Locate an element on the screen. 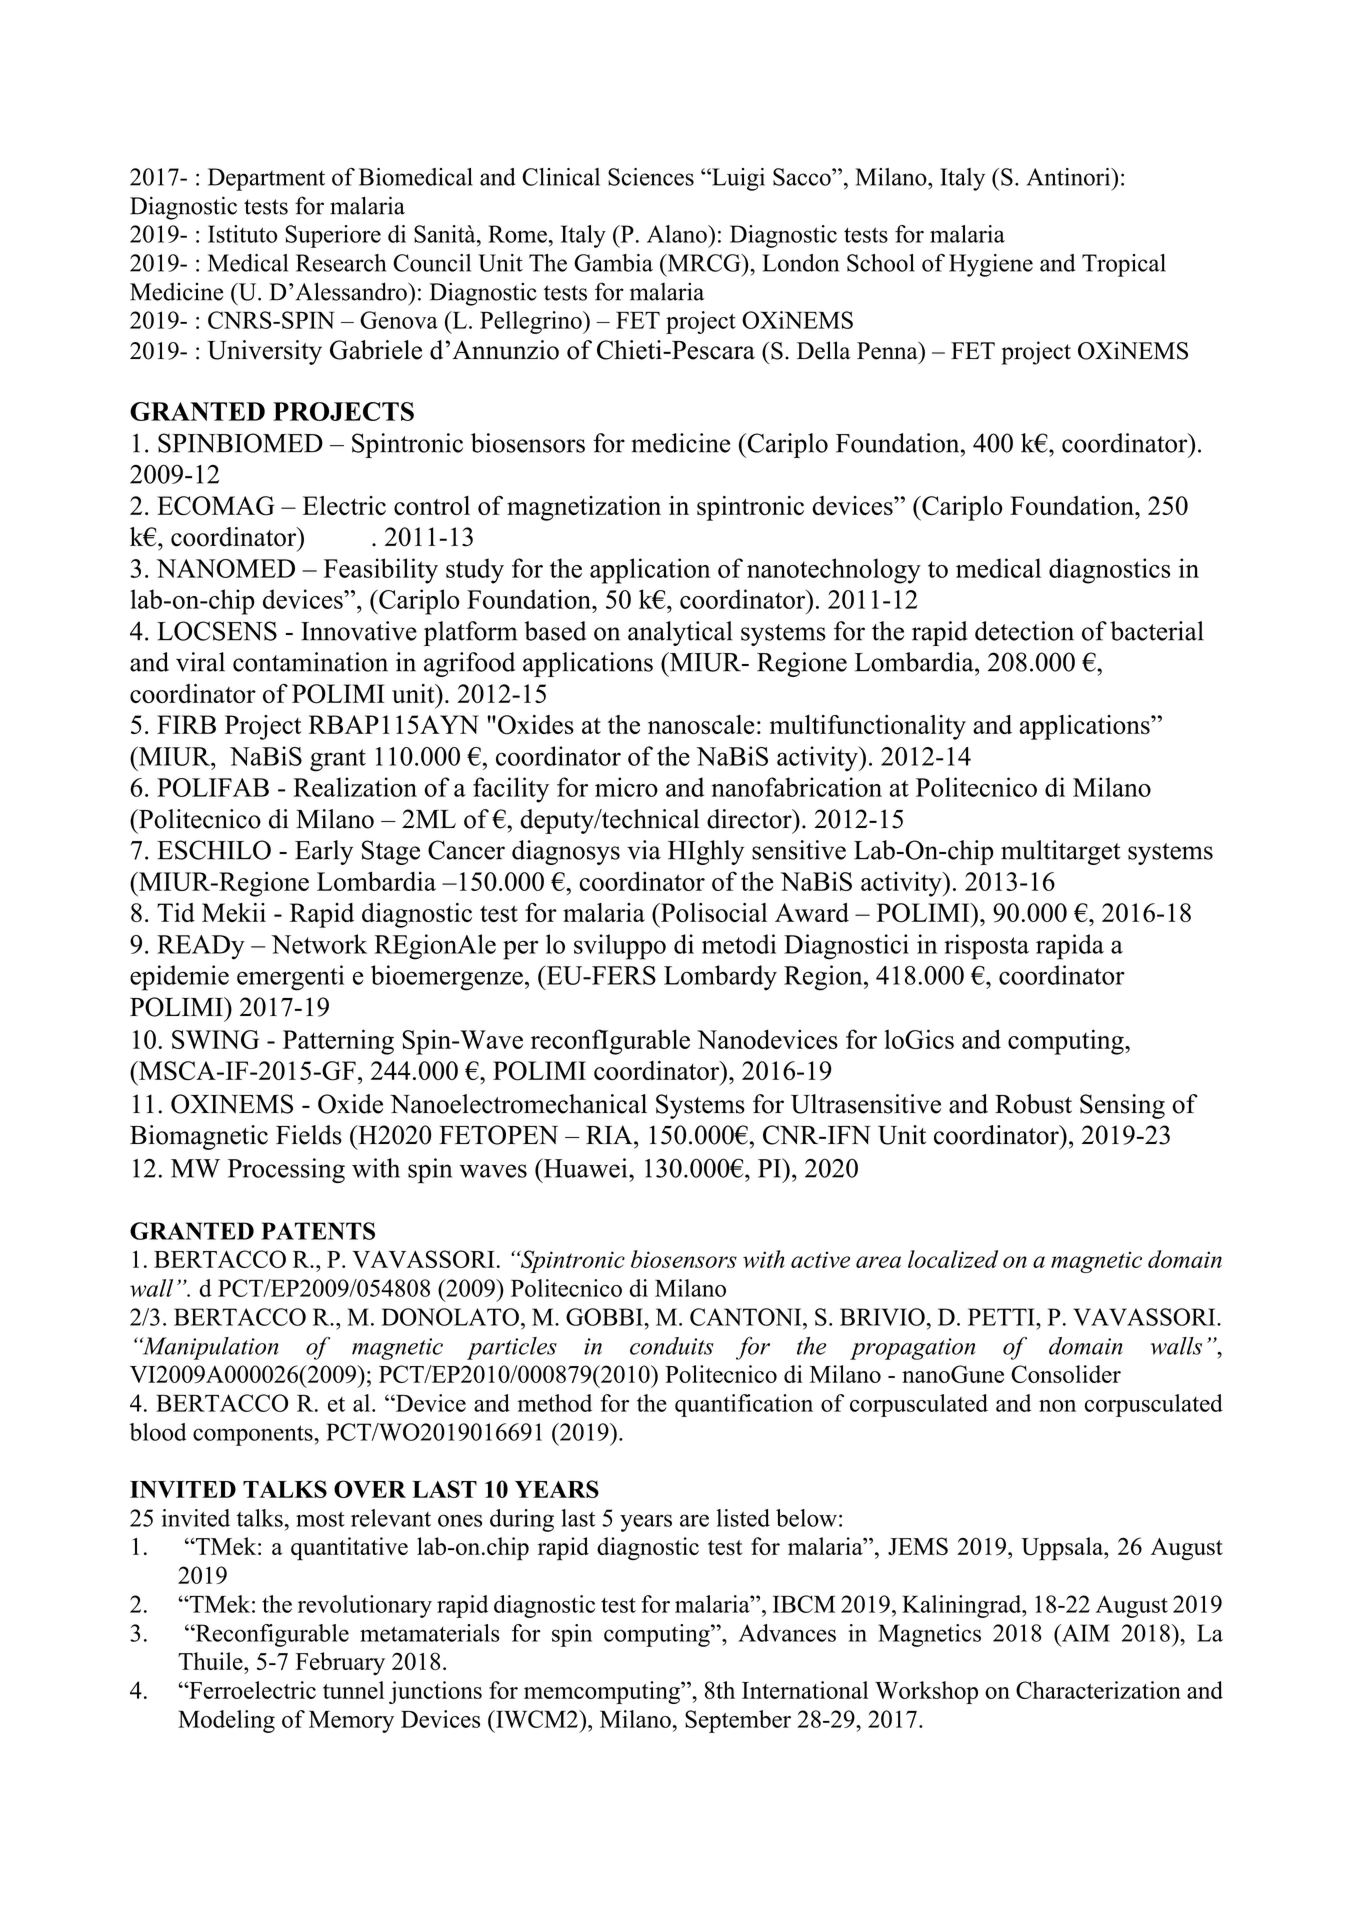 This screenshot has height=1911, width=1351. non is located at coordinates (1057, 1406).
